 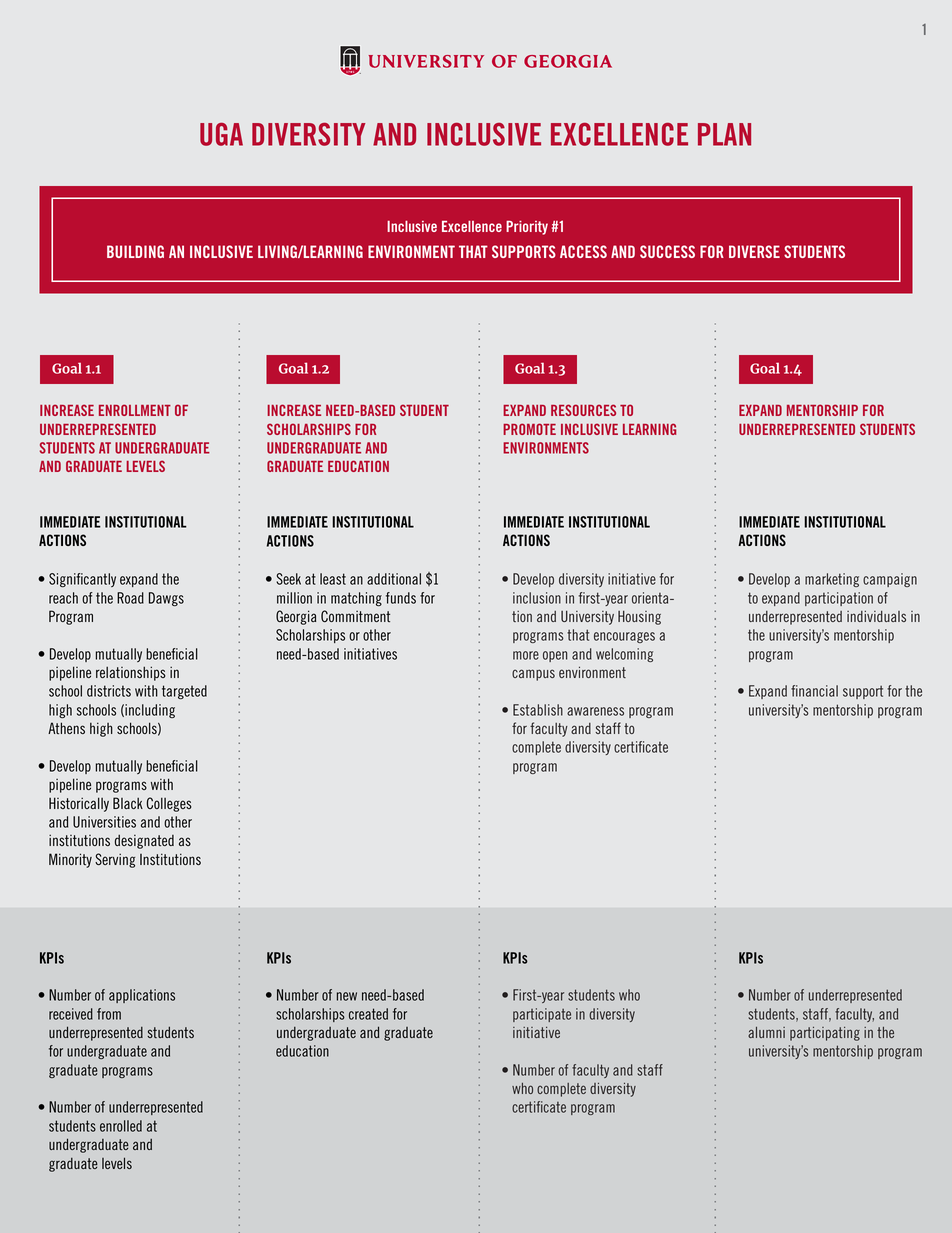 I want to click on PROMOTE, so click(x=529, y=429).
